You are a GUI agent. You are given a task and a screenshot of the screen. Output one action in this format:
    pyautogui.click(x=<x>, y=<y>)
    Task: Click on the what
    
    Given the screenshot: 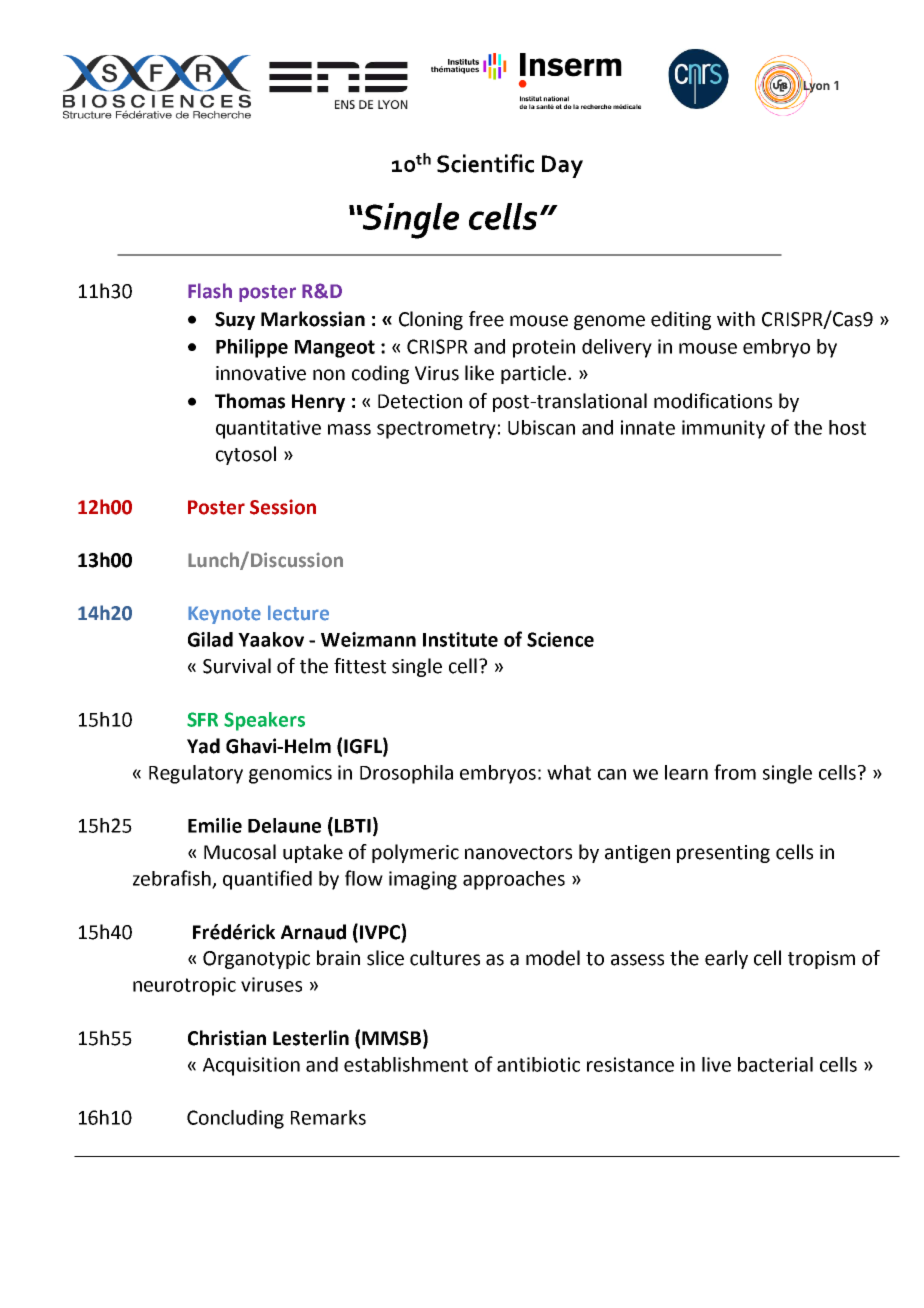 What is the action you would take?
    pyautogui.click(x=569, y=772)
